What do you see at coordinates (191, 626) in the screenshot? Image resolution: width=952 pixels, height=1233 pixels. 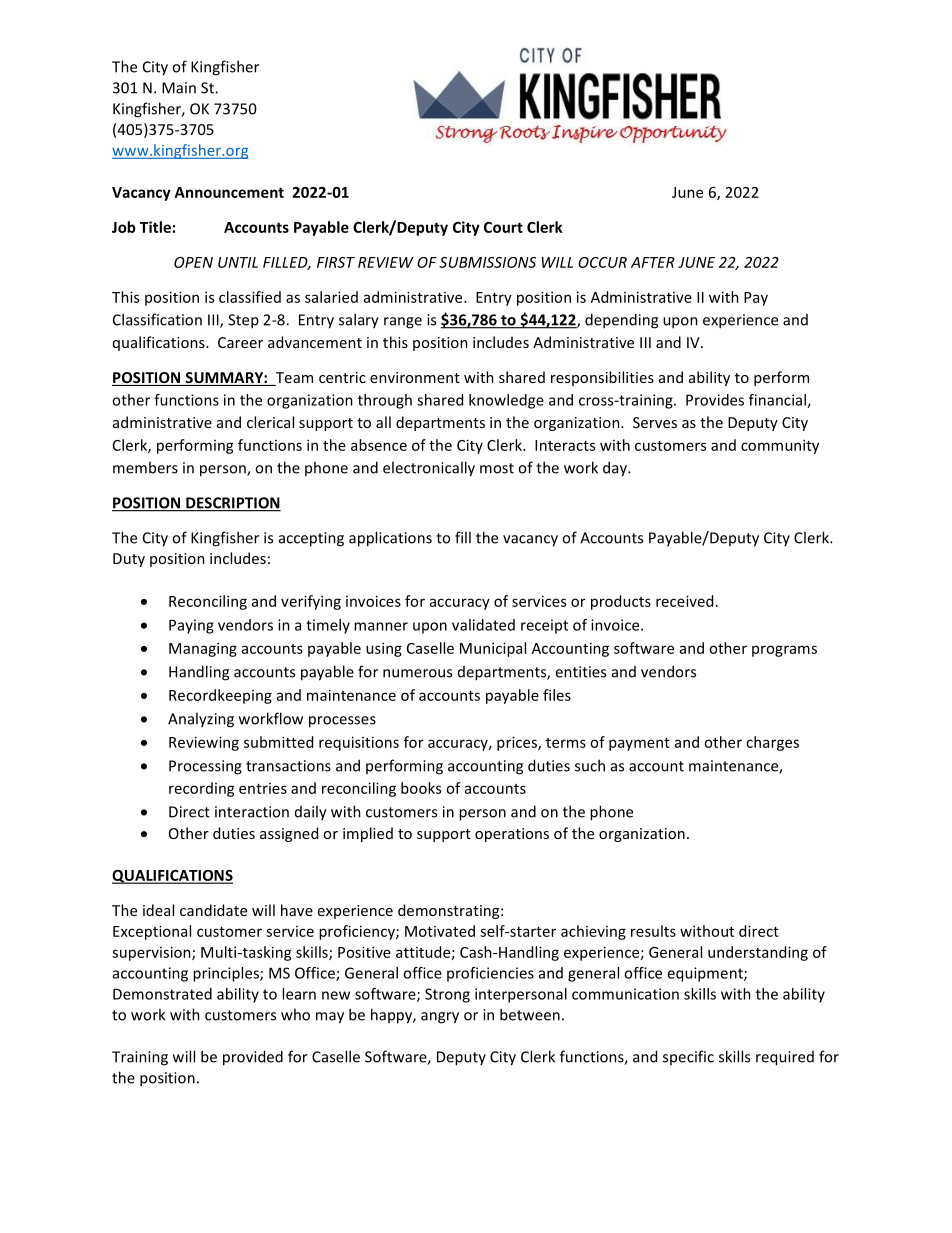 I see `Paying` at bounding box center [191, 626].
